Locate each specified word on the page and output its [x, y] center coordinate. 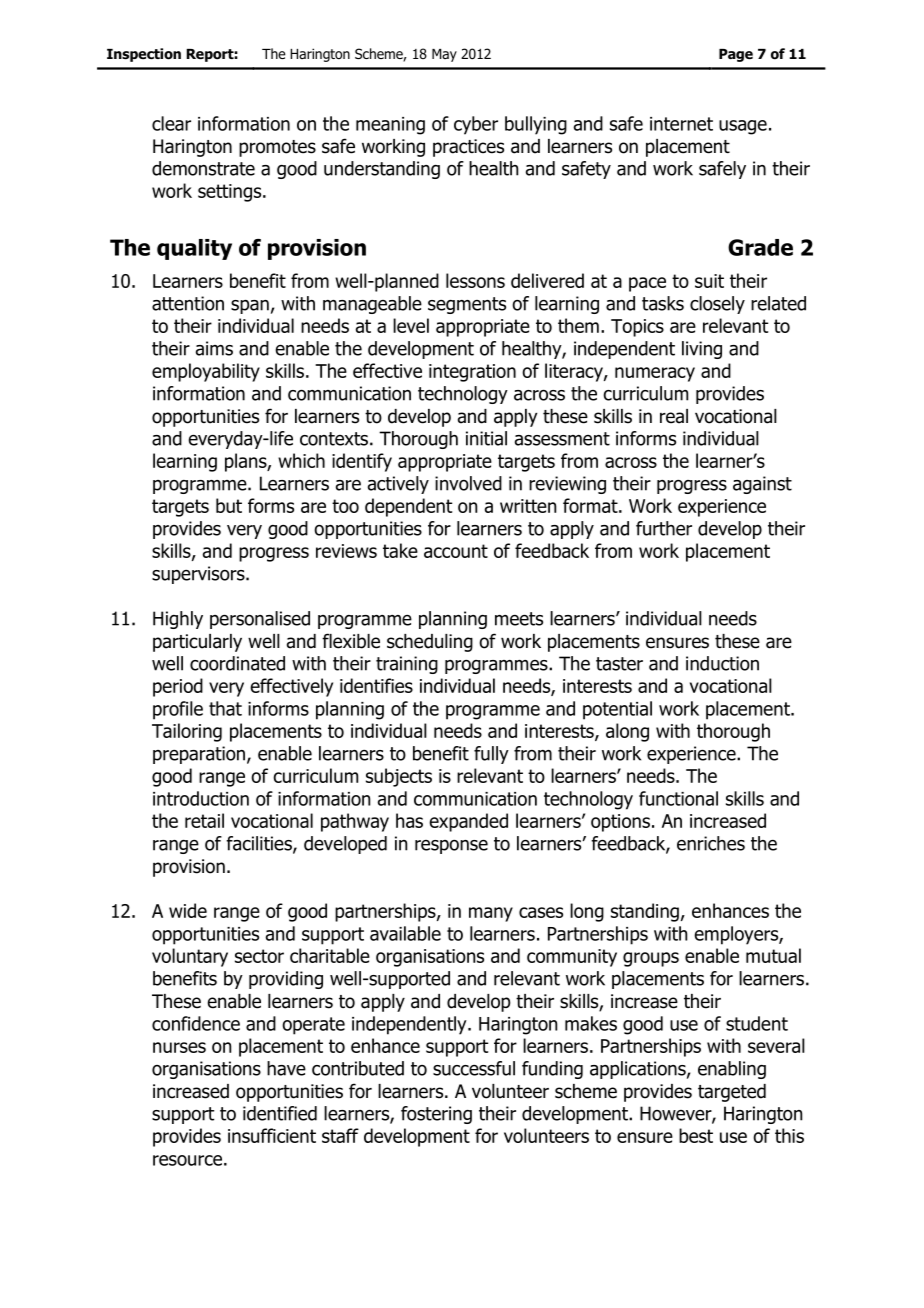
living [702, 350]
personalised [260, 620]
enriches [711, 843]
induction [722, 663]
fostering [436, 1115]
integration [472, 373]
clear [171, 123]
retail [204, 820]
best [696, 1135]
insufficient [272, 1135]
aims [214, 348]
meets [519, 619]
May [444, 55]
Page [736, 55]
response [451, 847]
